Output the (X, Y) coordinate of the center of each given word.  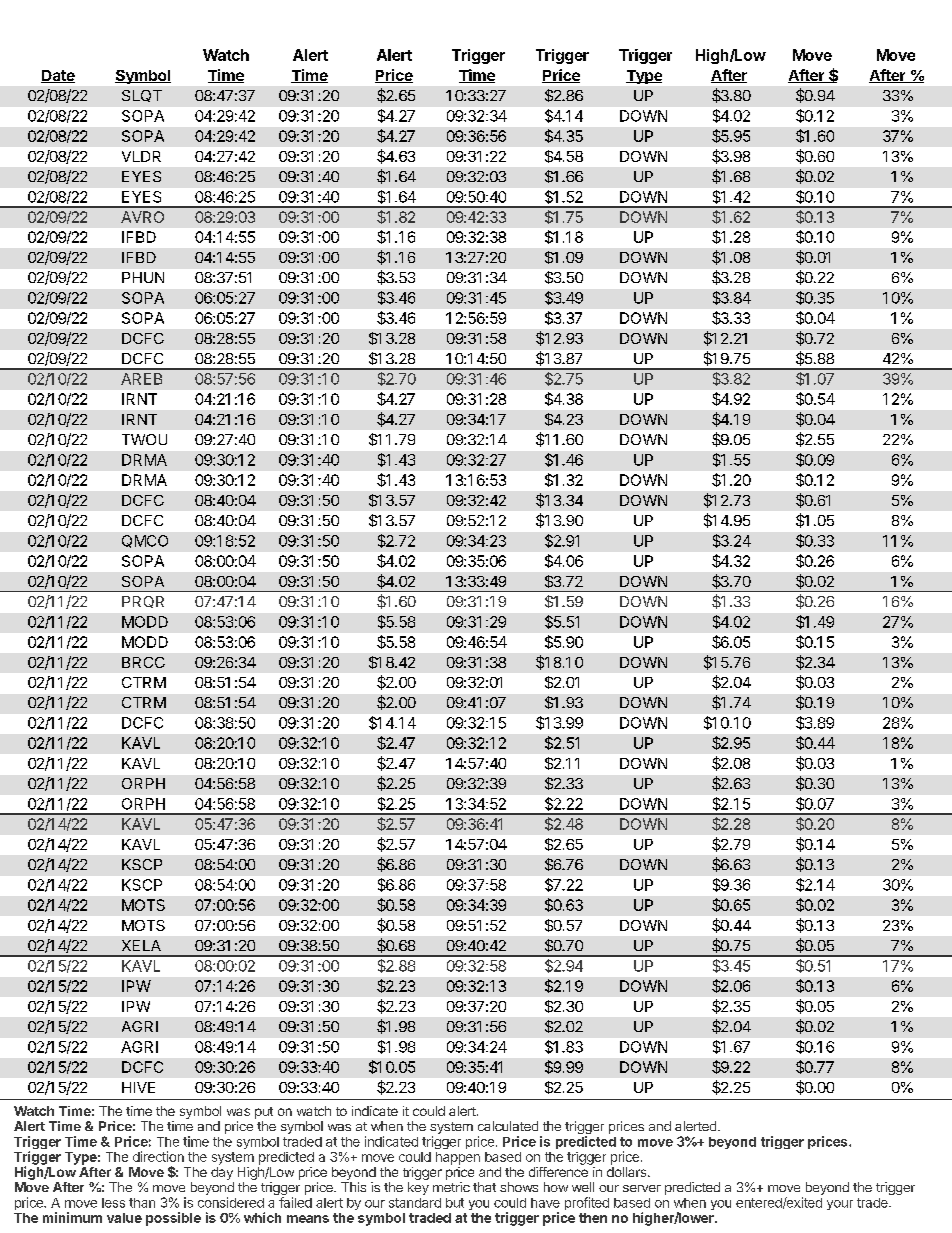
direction (158, 1156)
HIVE (138, 1087)
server (642, 1188)
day (222, 1173)
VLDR (141, 156)
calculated (508, 1126)
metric (451, 1187)
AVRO (142, 217)
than (142, 1203)
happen (458, 1158)
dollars (628, 1172)
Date (58, 76)
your (840, 1205)
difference (558, 1172)
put (264, 1113)
